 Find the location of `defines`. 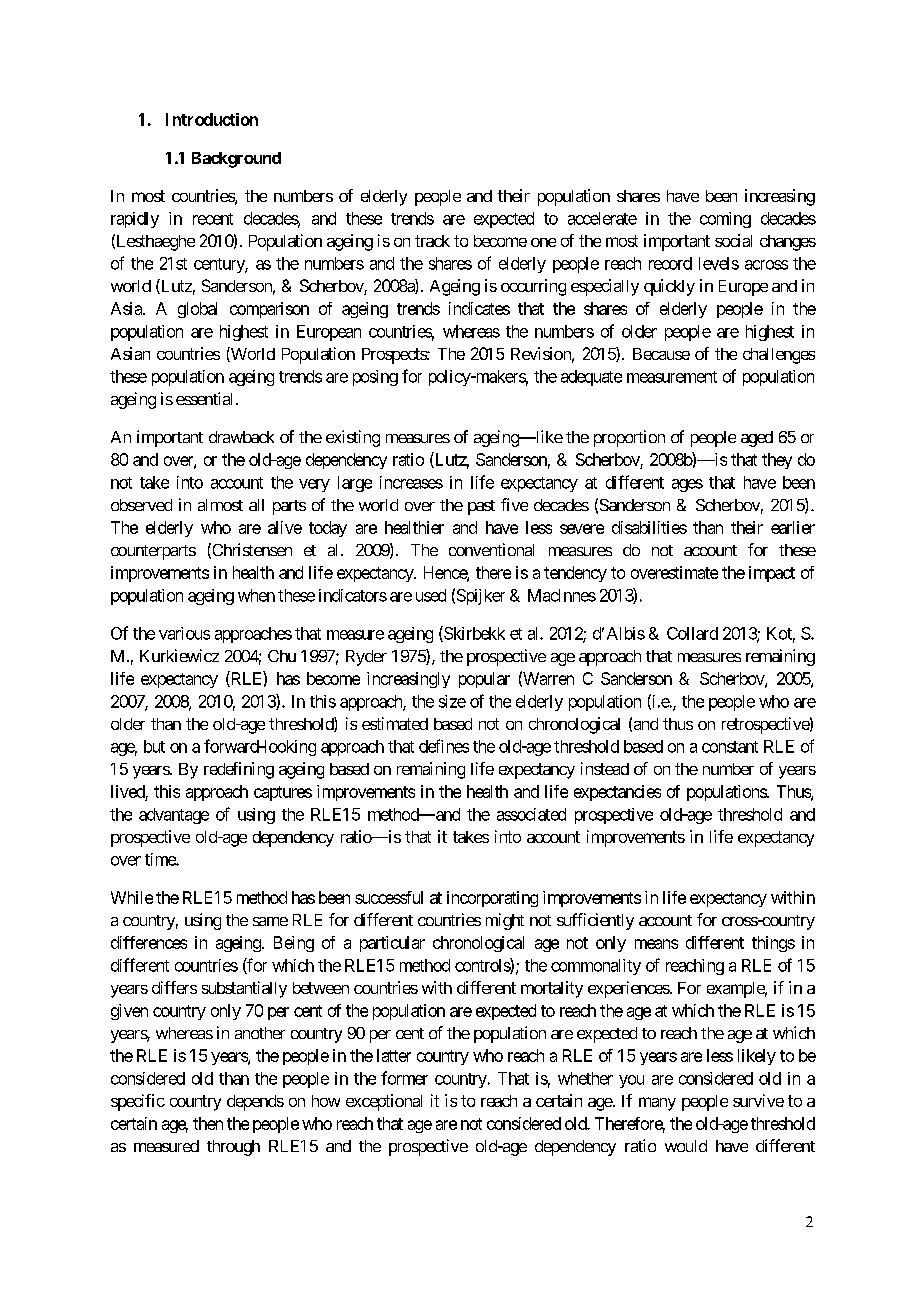

defines is located at coordinates (444, 746).
